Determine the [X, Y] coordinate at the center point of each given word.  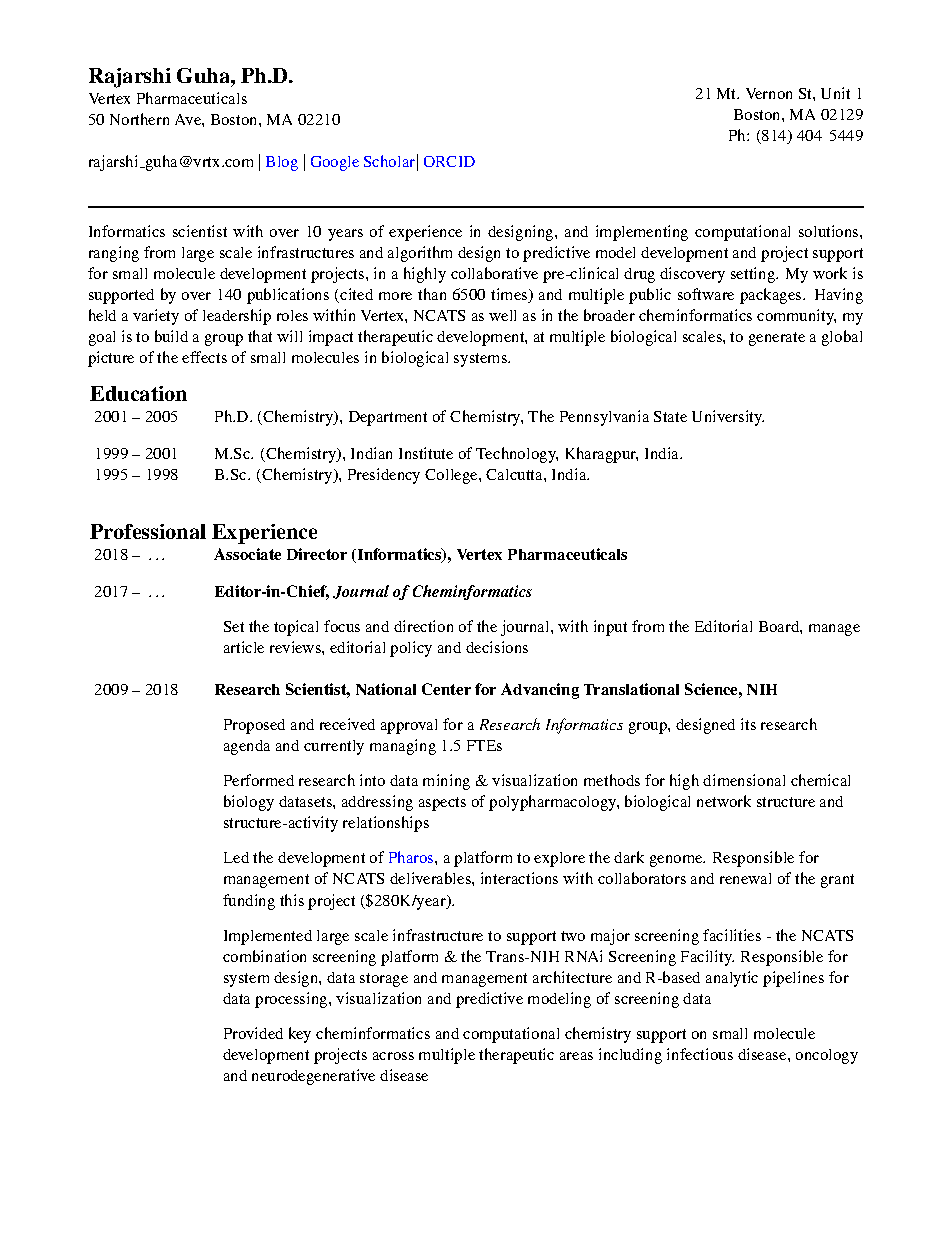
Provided [253, 1033]
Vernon [769, 93]
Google [335, 163]
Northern [139, 119]
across [393, 1056]
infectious [700, 1054]
